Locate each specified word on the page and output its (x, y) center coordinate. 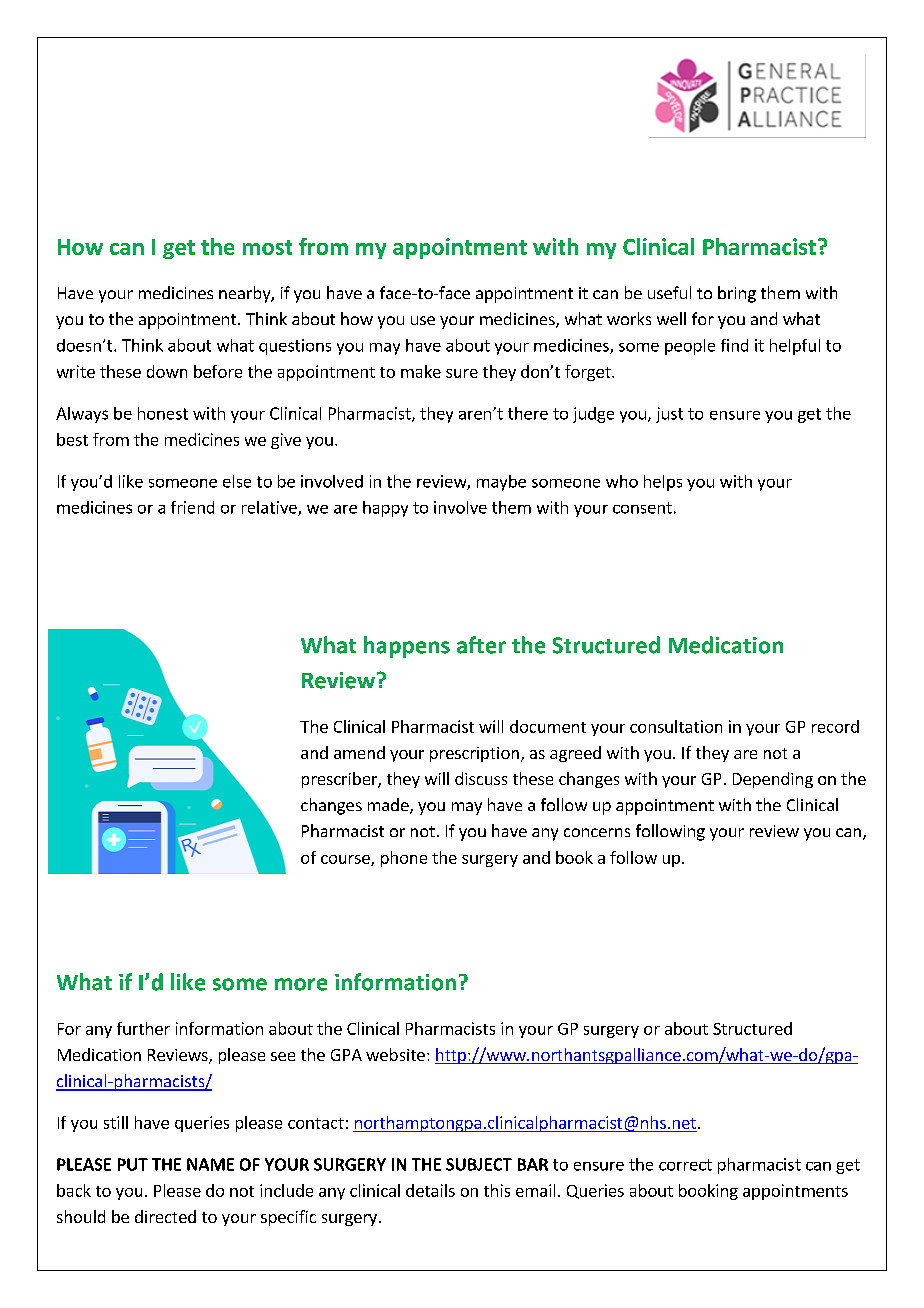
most (267, 247)
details (430, 1190)
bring (737, 294)
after (481, 645)
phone (404, 859)
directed (165, 1216)
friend (192, 507)
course (346, 860)
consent (642, 508)
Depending (773, 780)
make (421, 371)
